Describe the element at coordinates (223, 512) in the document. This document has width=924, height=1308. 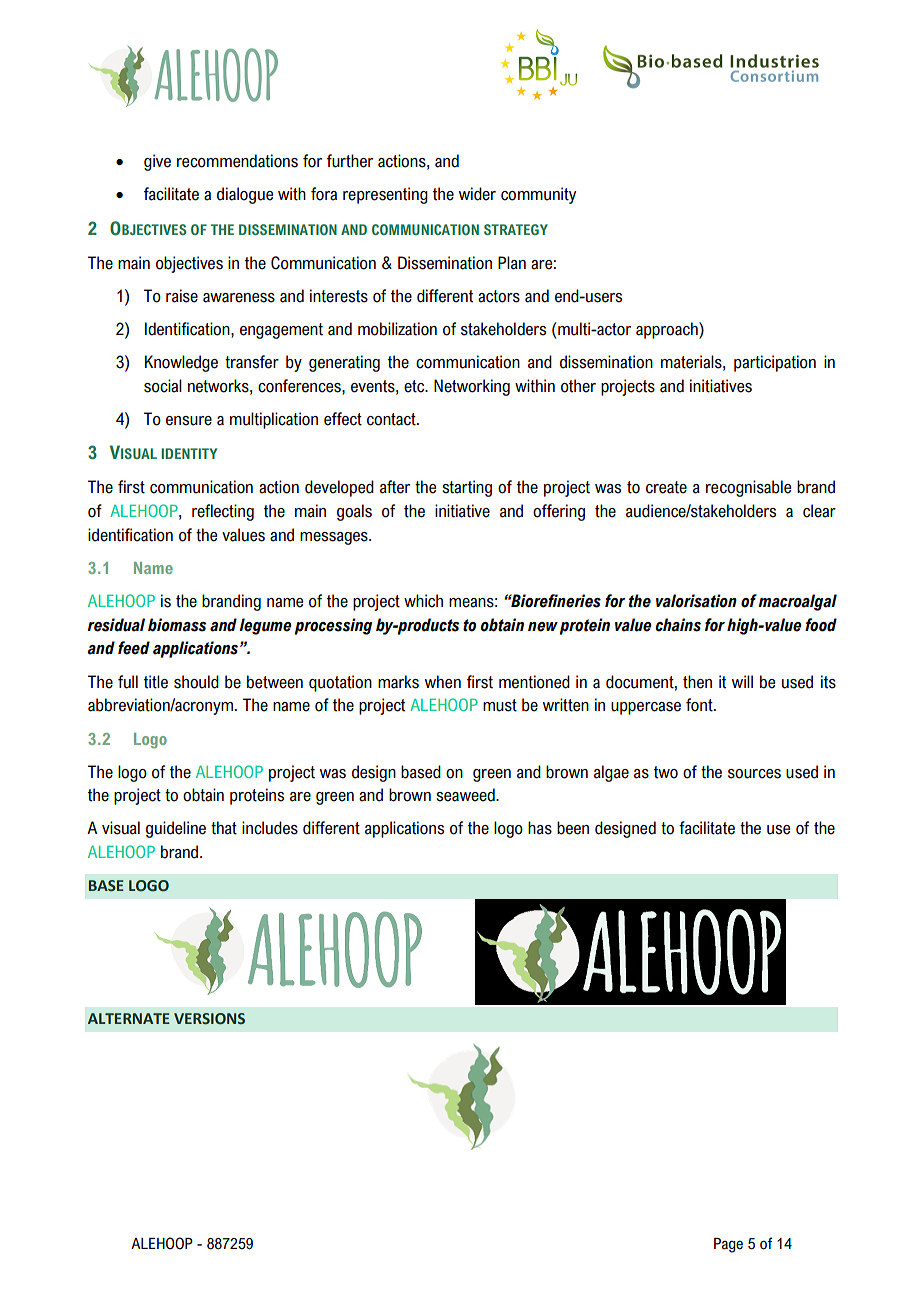
I see `reflecting` at that location.
